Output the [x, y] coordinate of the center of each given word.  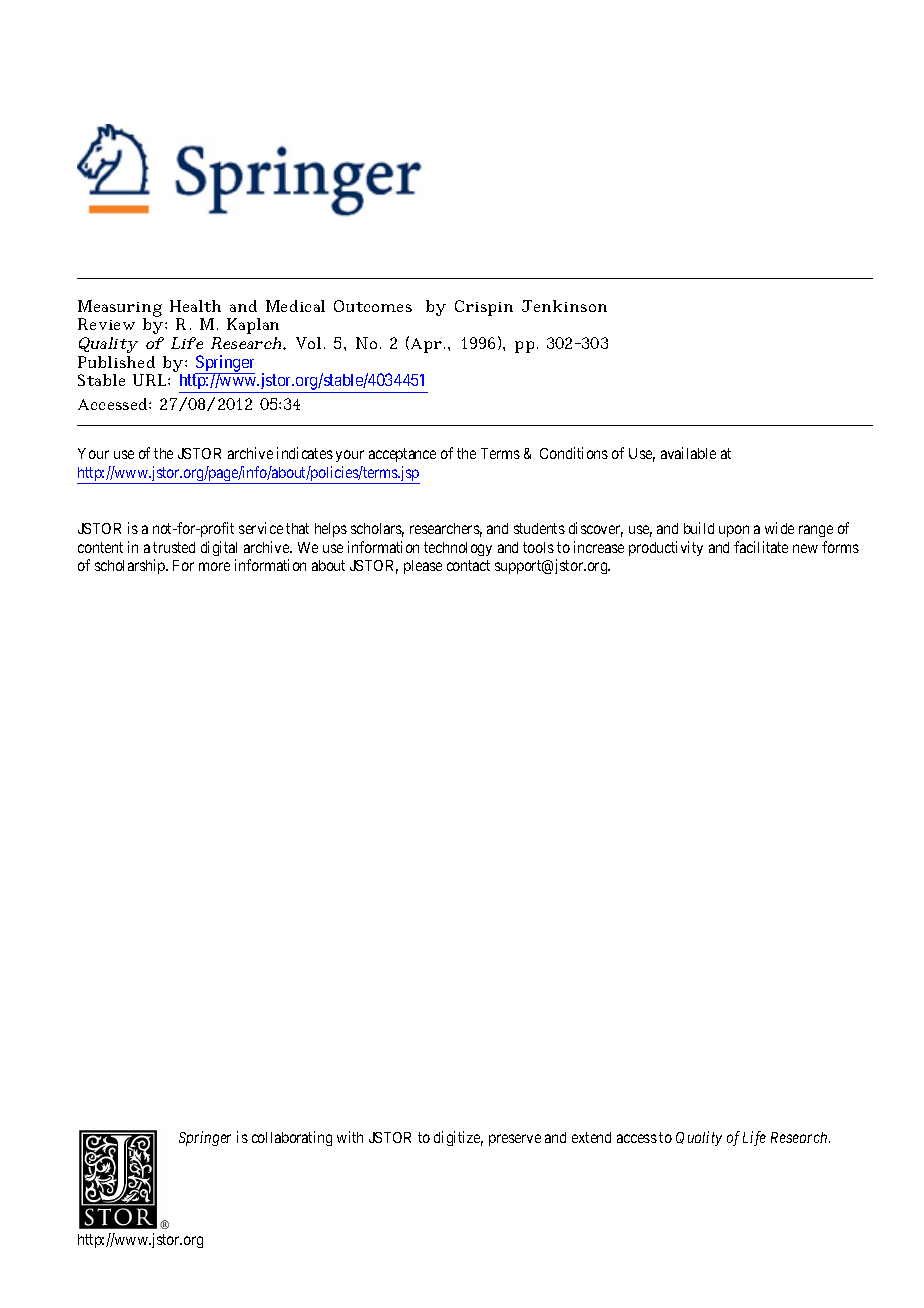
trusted [174, 547]
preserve [515, 1140]
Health [195, 306]
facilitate [761, 547]
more [214, 566]
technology [458, 549]
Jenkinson [564, 306]
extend [591, 1137]
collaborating [292, 1138]
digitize [458, 1138]
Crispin [484, 308]
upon [734, 531]
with [350, 1137]
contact [468, 565]
